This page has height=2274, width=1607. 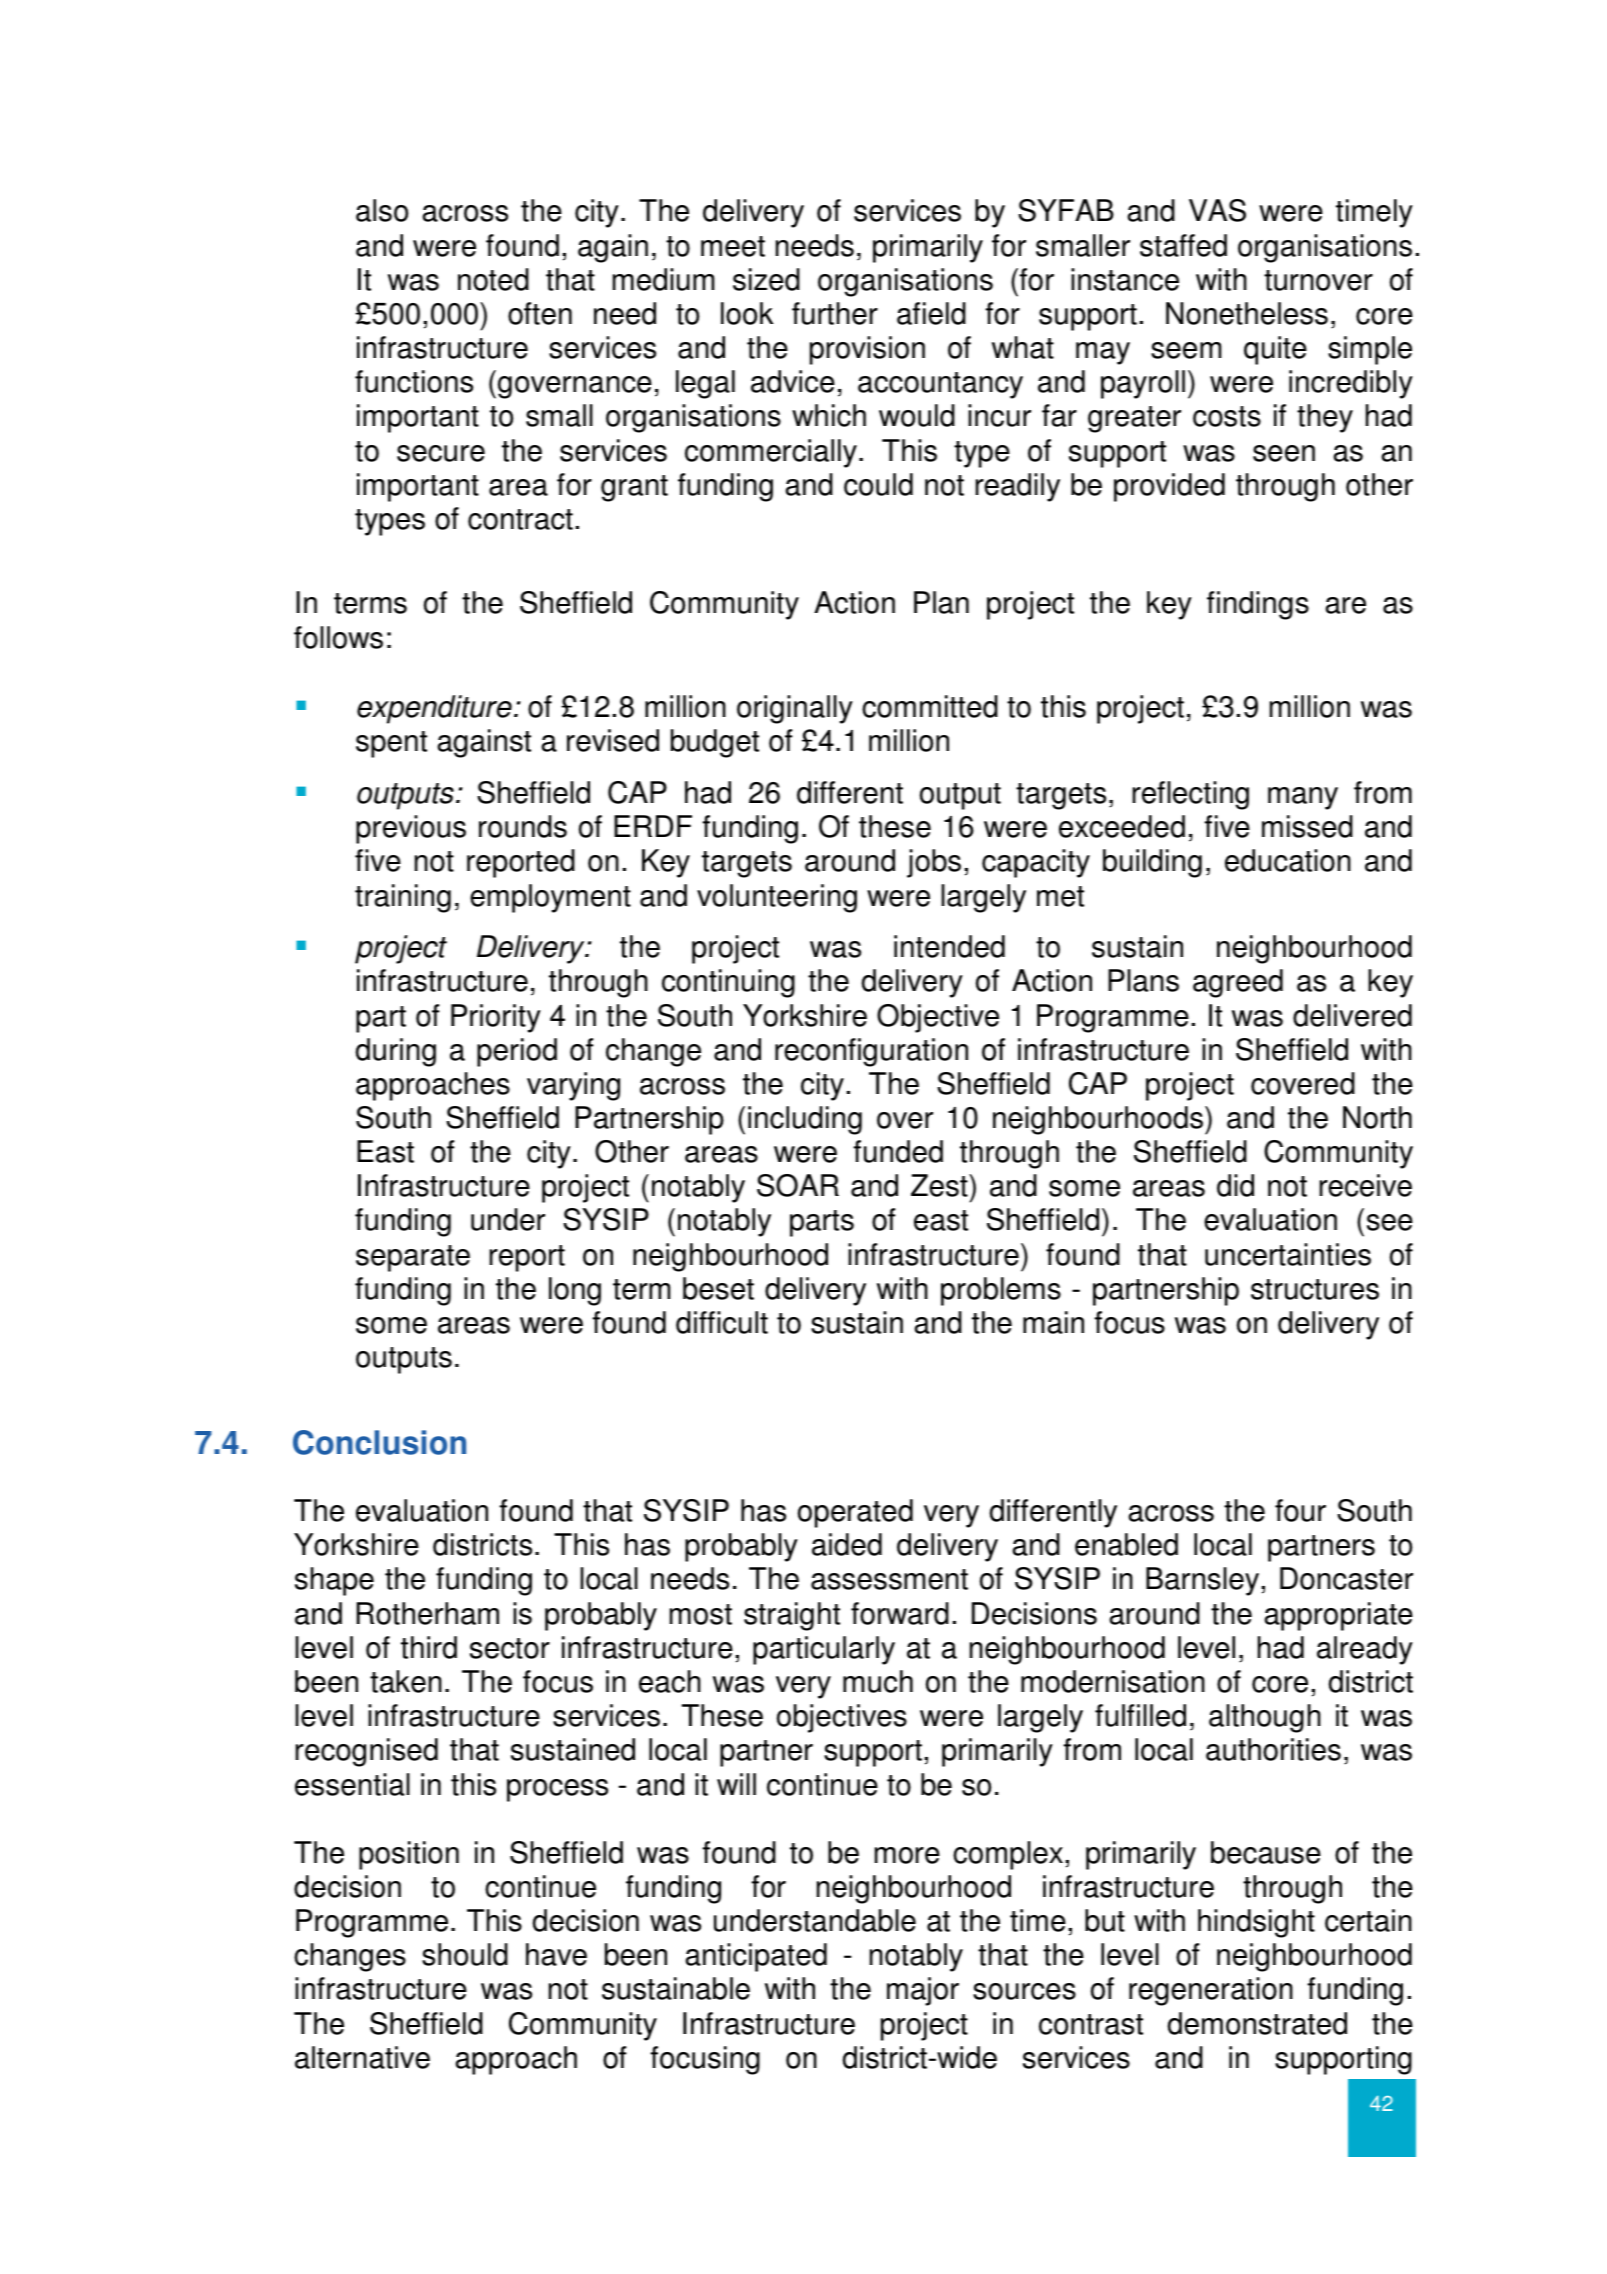 I want to click on period, so click(x=517, y=1052).
